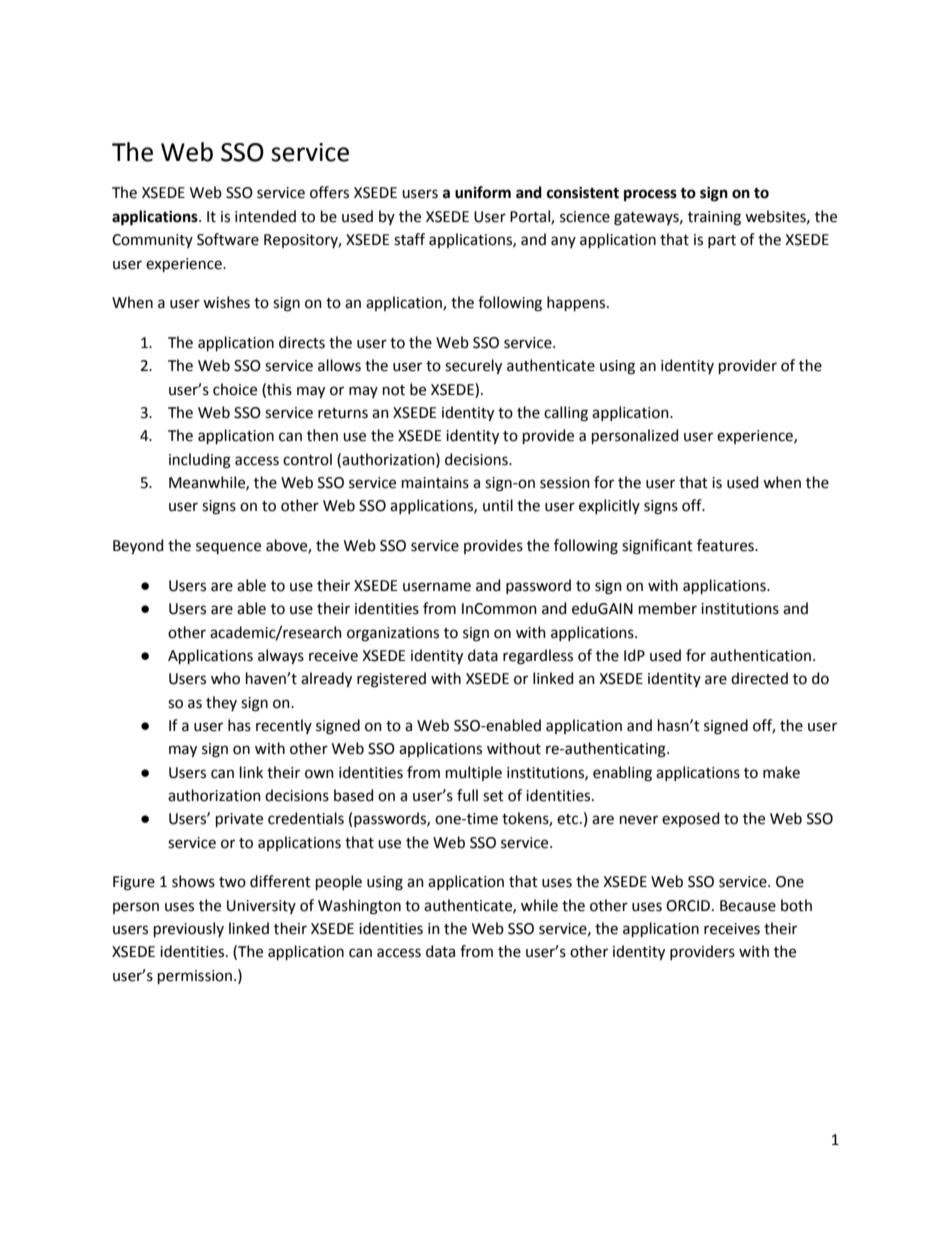 The image size is (952, 1233). I want to click on multiple, so click(474, 773).
